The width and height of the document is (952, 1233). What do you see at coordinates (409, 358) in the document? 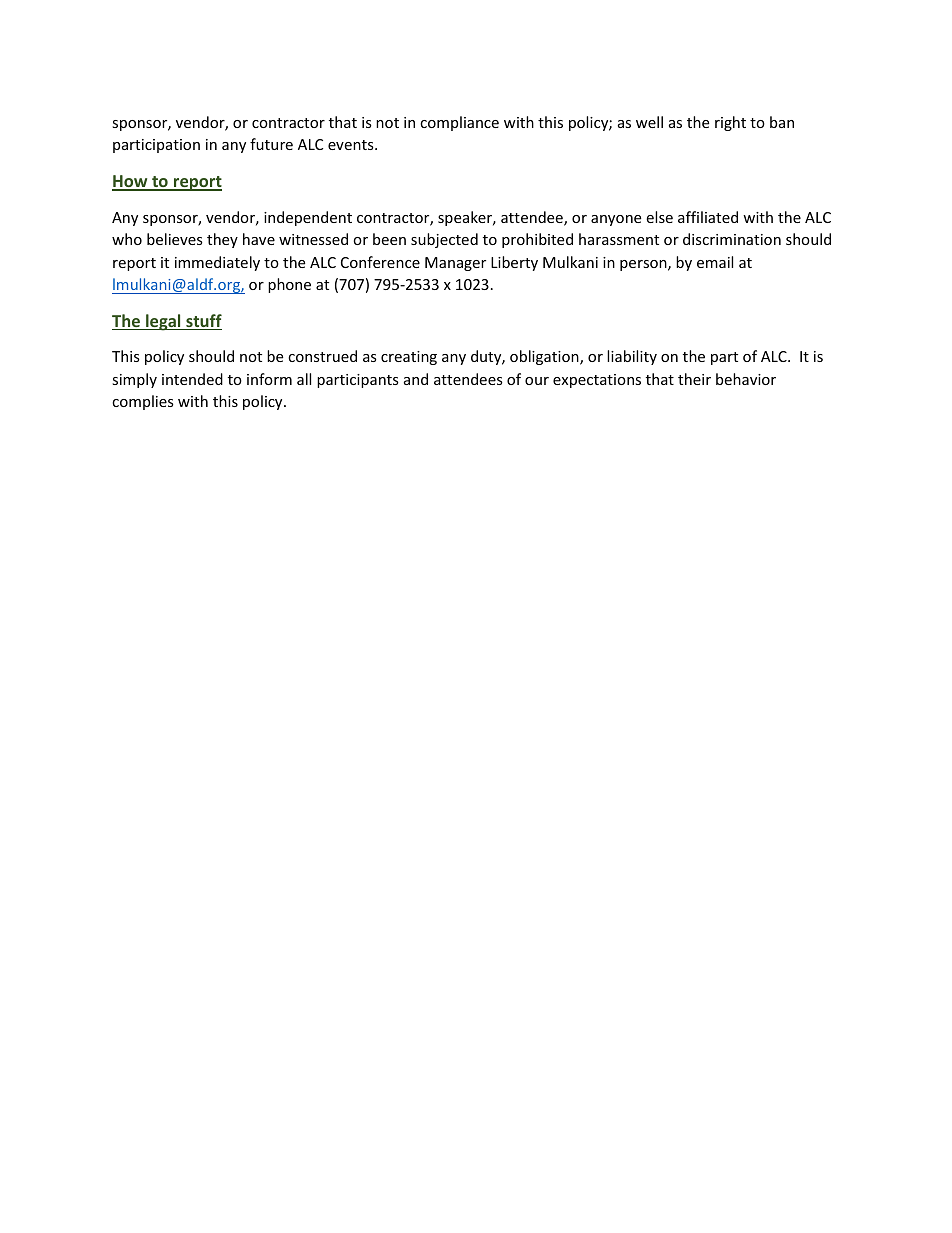
I see `creating` at bounding box center [409, 358].
